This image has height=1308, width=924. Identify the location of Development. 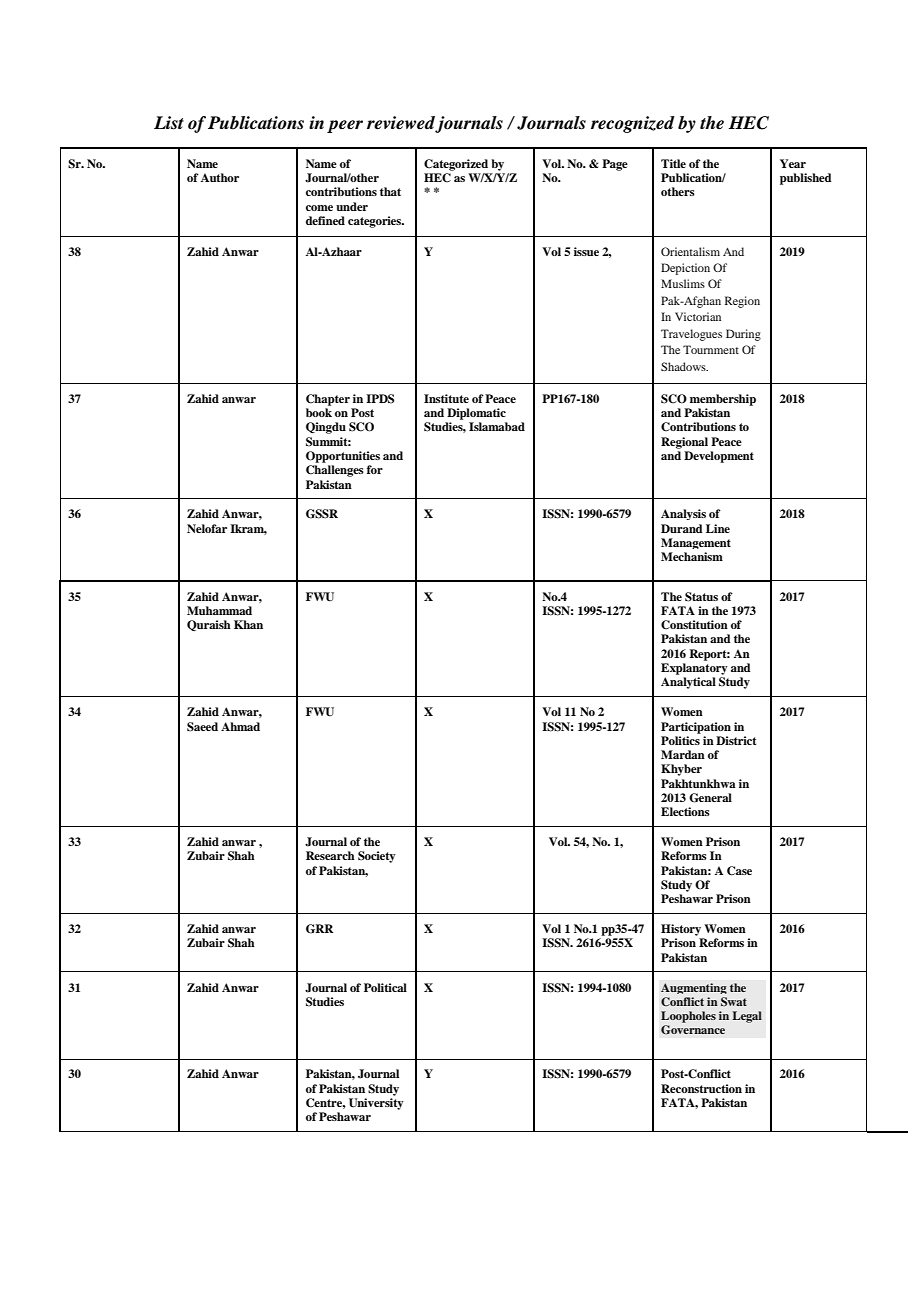
(719, 457).
